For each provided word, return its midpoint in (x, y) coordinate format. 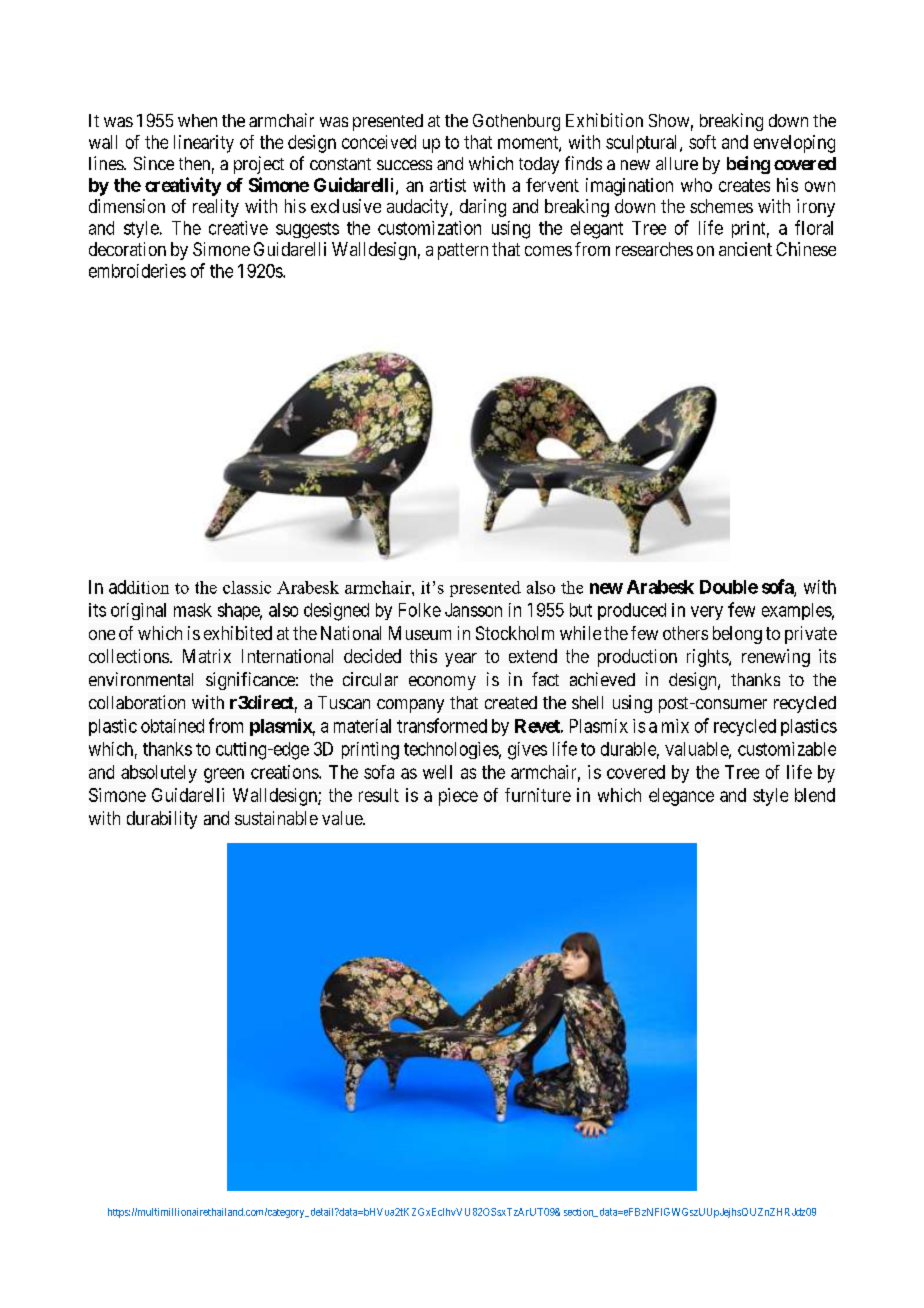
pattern (463, 251)
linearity (204, 144)
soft (702, 142)
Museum (420, 633)
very (707, 613)
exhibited (238, 633)
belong (737, 635)
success (404, 165)
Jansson (473, 610)
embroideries (137, 271)
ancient (745, 249)
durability (162, 820)
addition (139, 587)
